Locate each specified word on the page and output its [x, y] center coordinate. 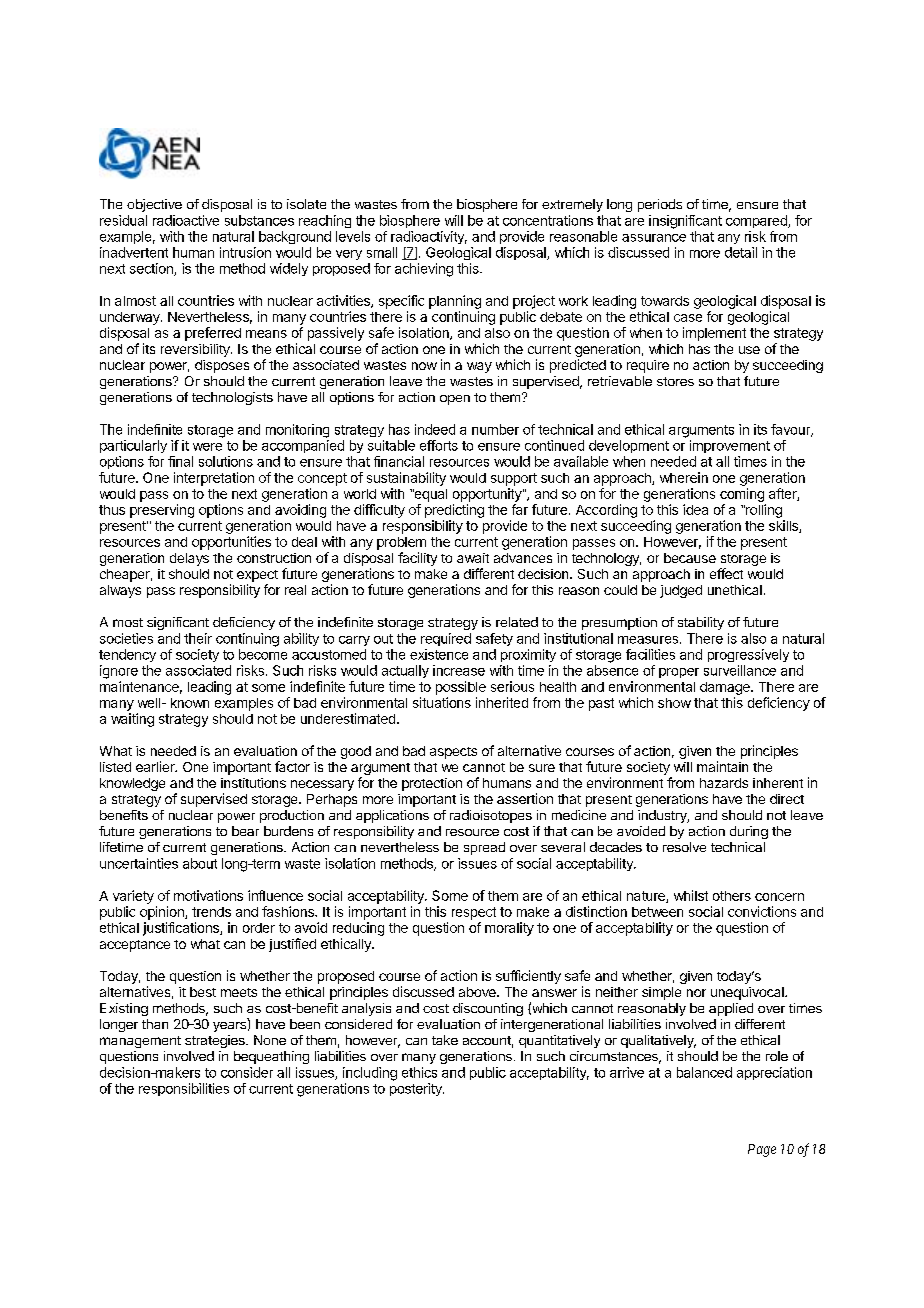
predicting [454, 511]
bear [245, 831]
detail [741, 252]
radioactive [186, 220]
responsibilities [184, 1089]
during [749, 832]
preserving [162, 511]
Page [762, 1150]
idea [695, 509]
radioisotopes [491, 816]
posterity [417, 1089]
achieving [424, 270]
